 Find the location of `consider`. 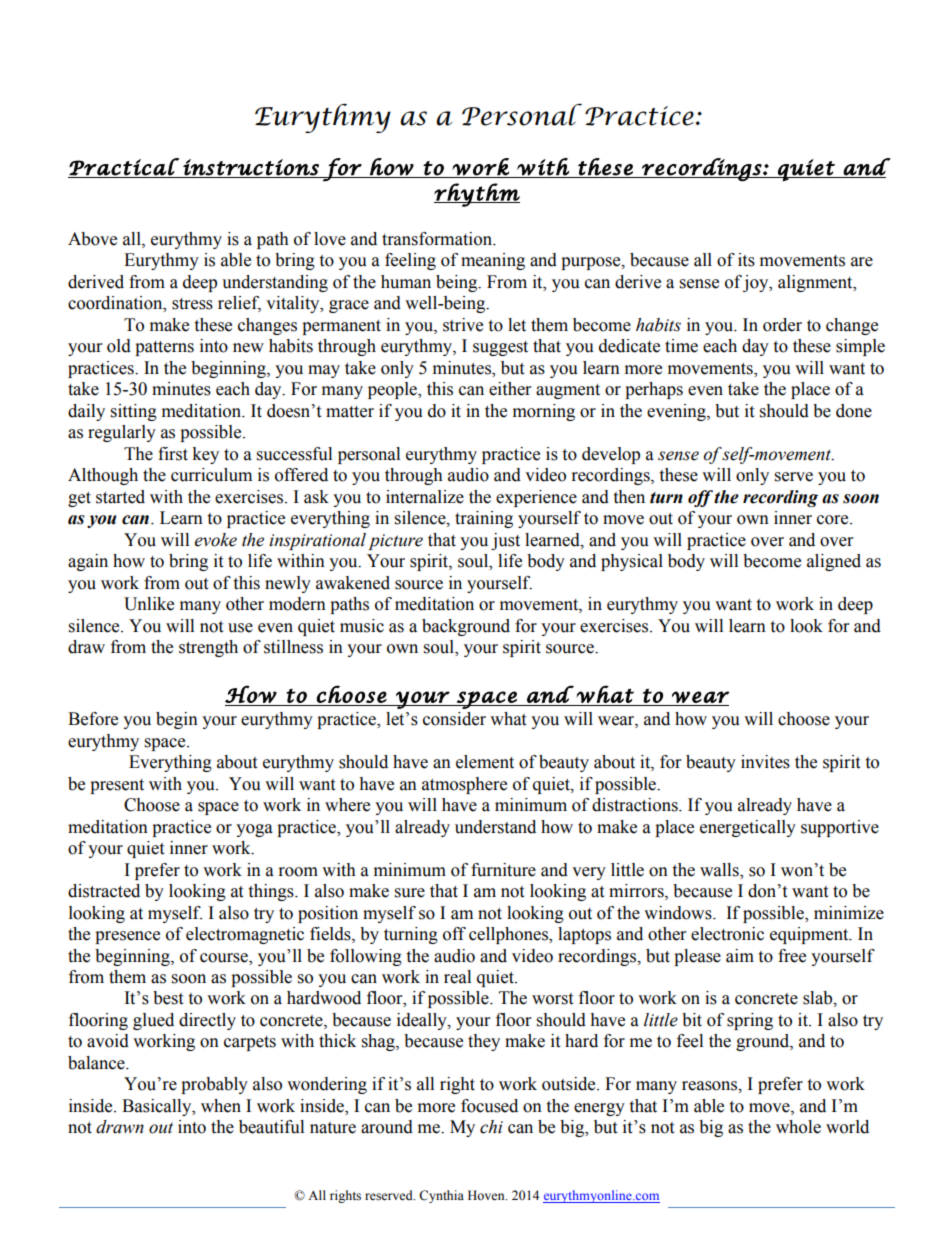

consider is located at coordinates (454, 719).
